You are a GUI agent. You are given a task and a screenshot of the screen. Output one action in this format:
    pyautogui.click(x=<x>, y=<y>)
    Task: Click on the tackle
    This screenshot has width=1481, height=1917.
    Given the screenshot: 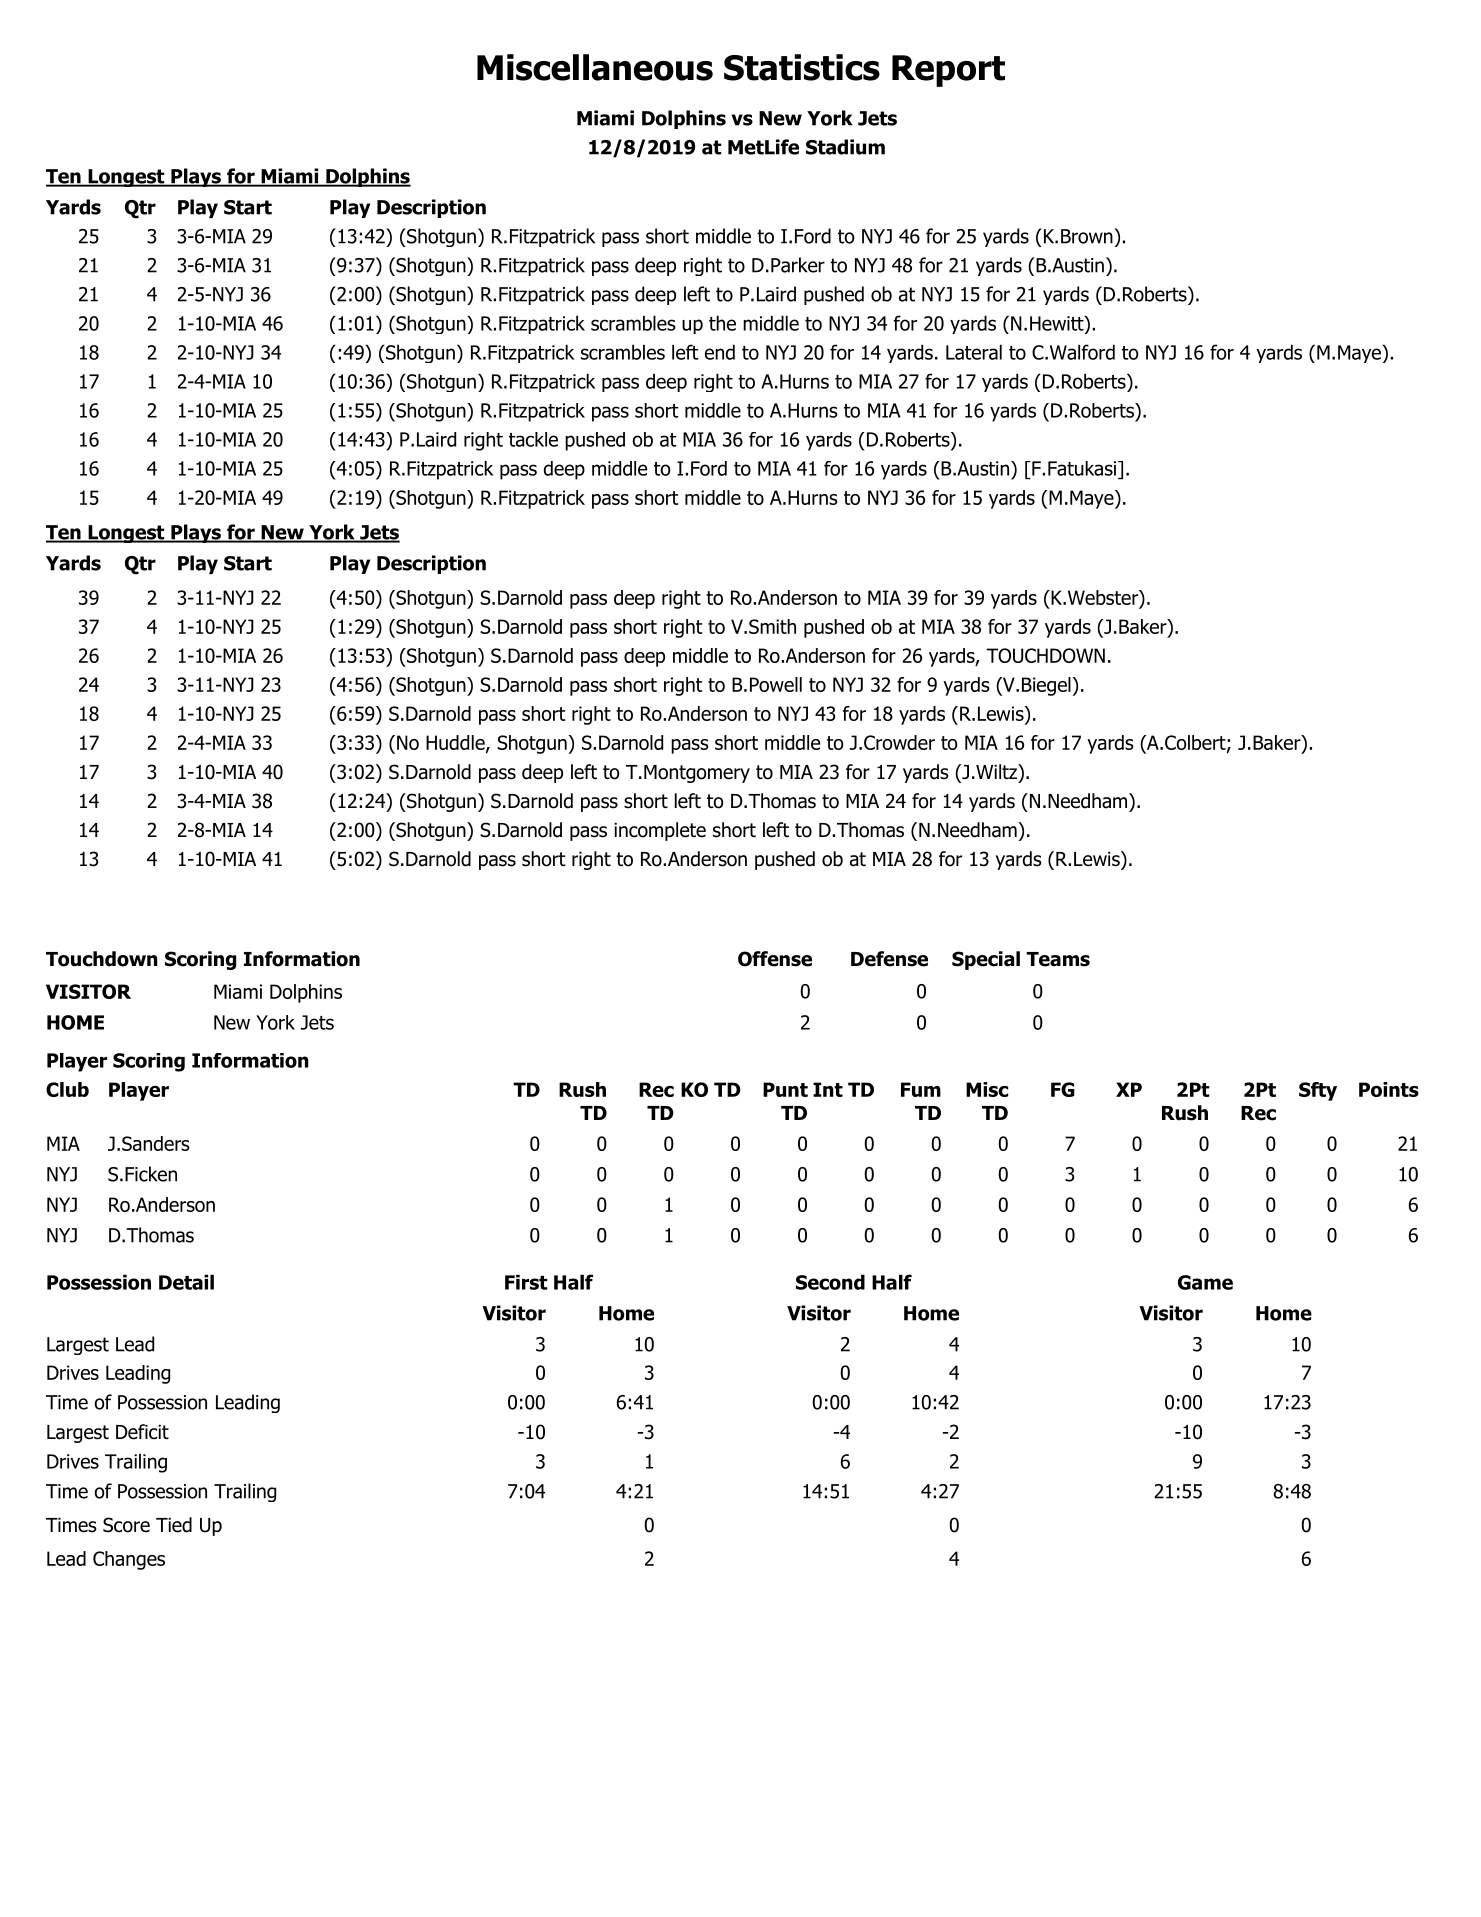 What is the action you would take?
    pyautogui.click(x=533, y=439)
